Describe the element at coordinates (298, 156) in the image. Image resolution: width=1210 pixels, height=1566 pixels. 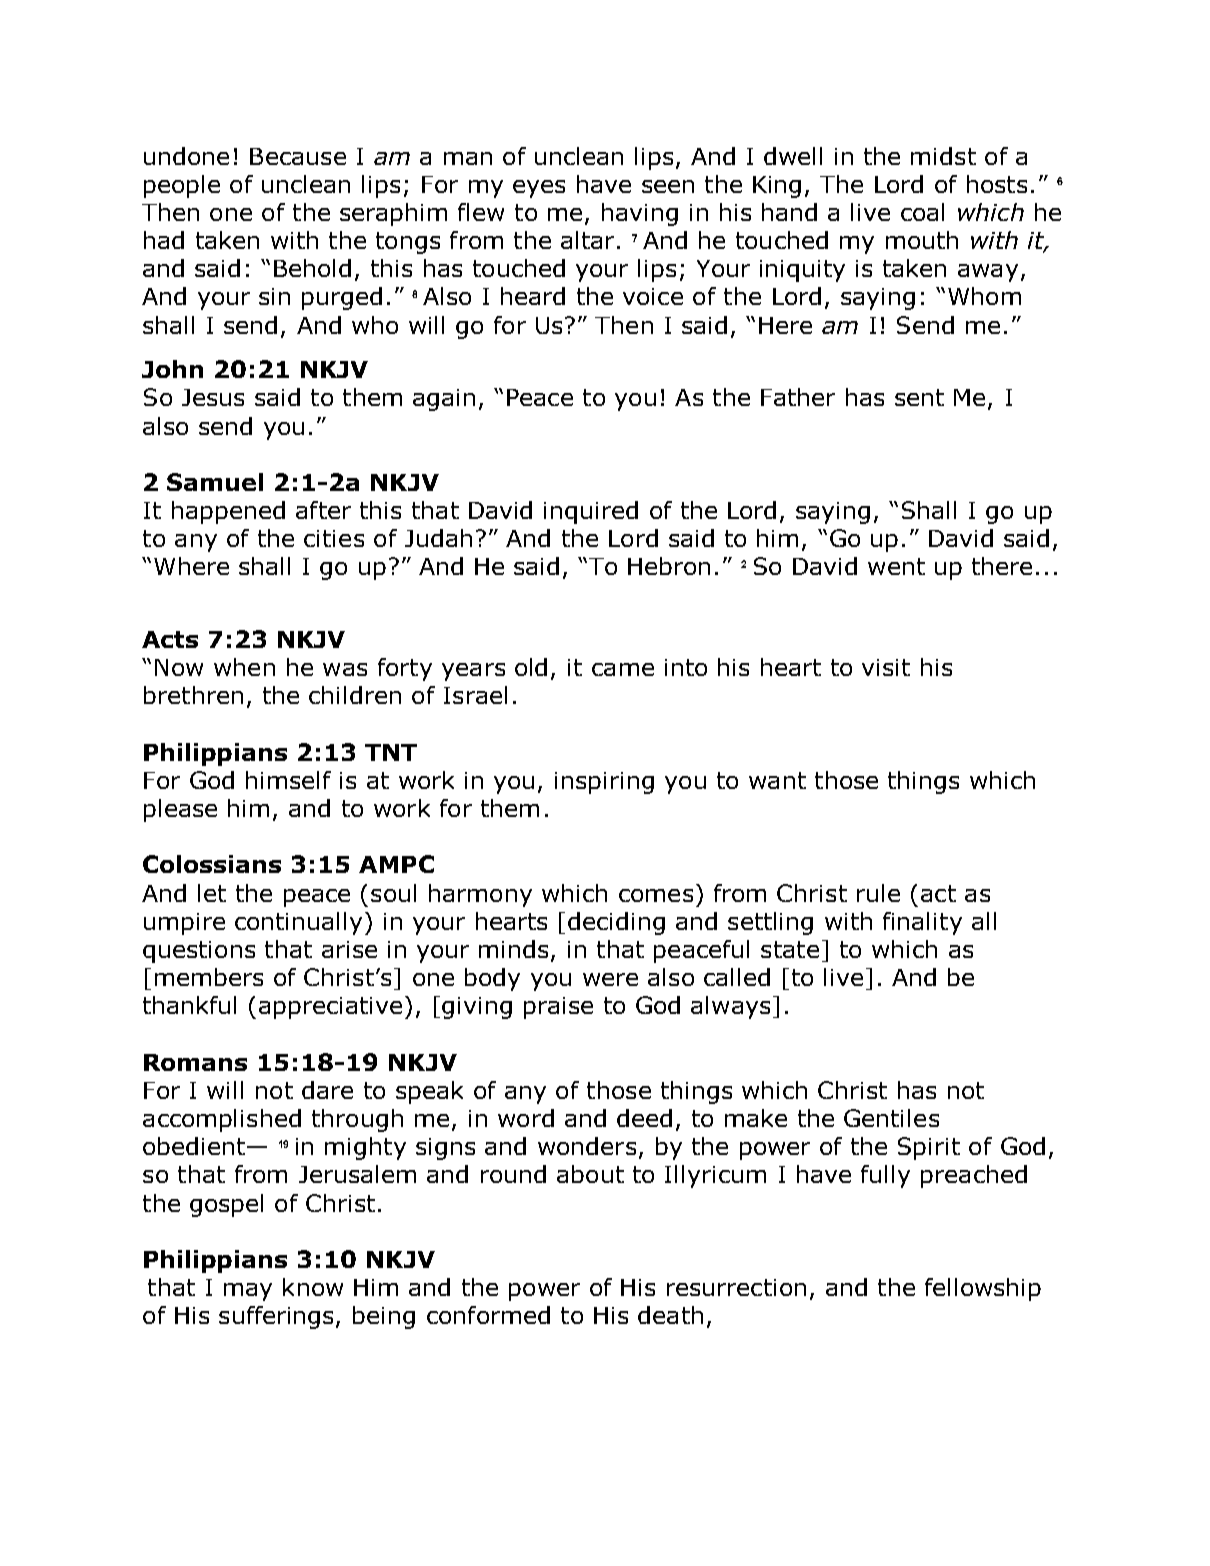
I see `Because` at that location.
